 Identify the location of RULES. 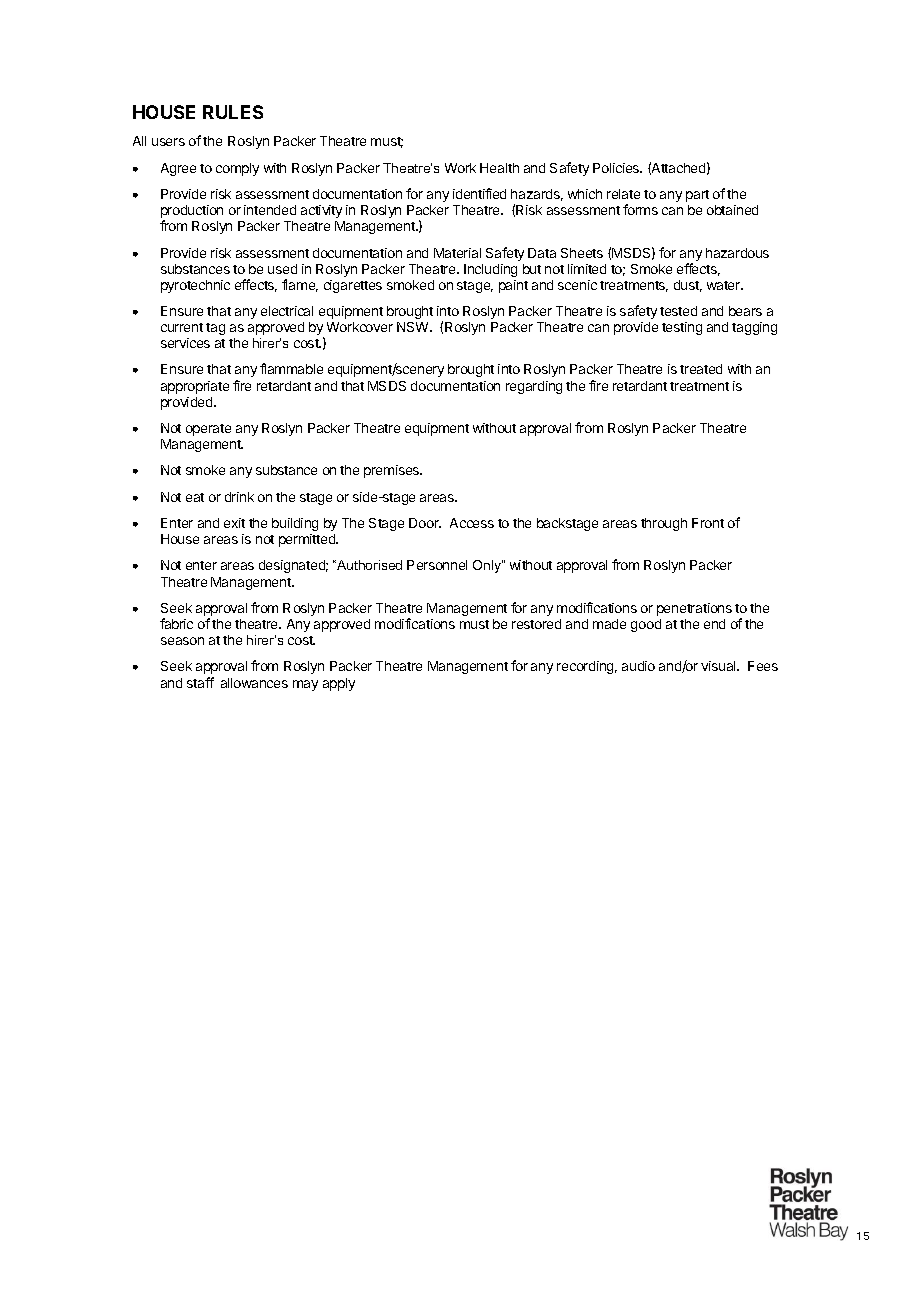
(233, 112).
